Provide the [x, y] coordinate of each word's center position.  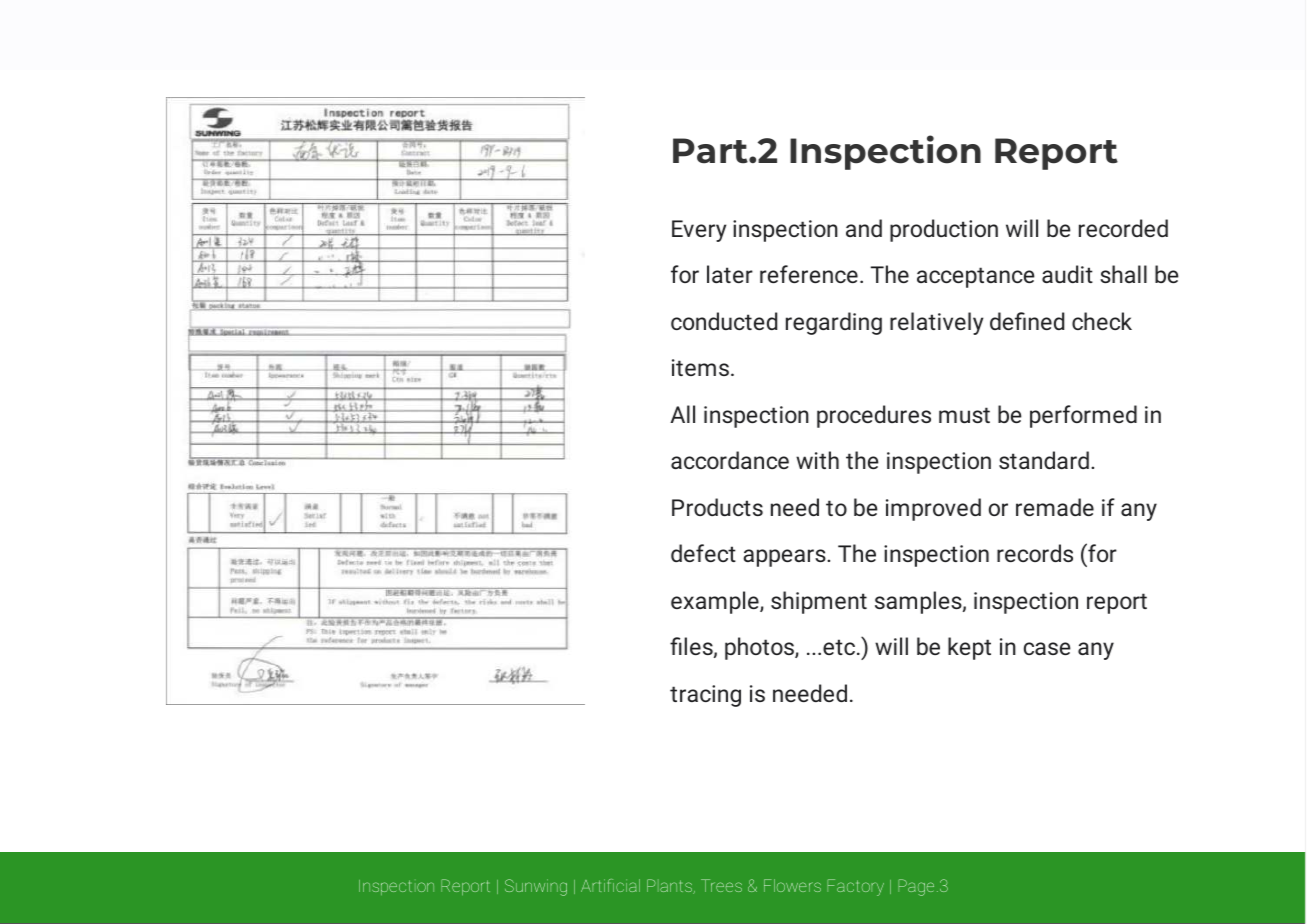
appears [785, 558]
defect [703, 553]
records [1035, 553]
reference [809, 274]
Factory [855, 887]
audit [1067, 274]
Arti [593, 885]
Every [699, 231]
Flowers [792, 885]
